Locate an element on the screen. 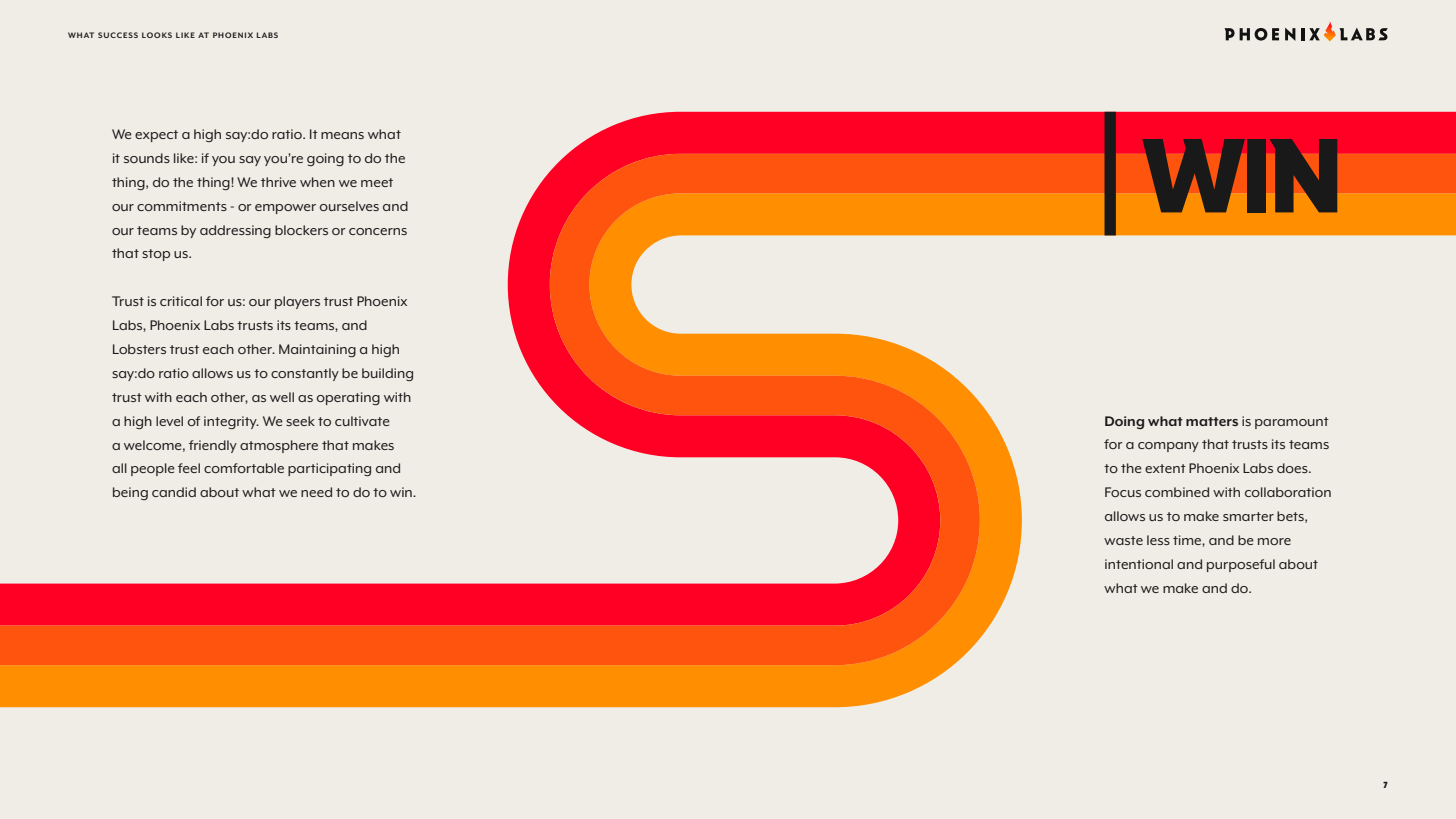 The image size is (1456, 819). building is located at coordinates (387, 374).
